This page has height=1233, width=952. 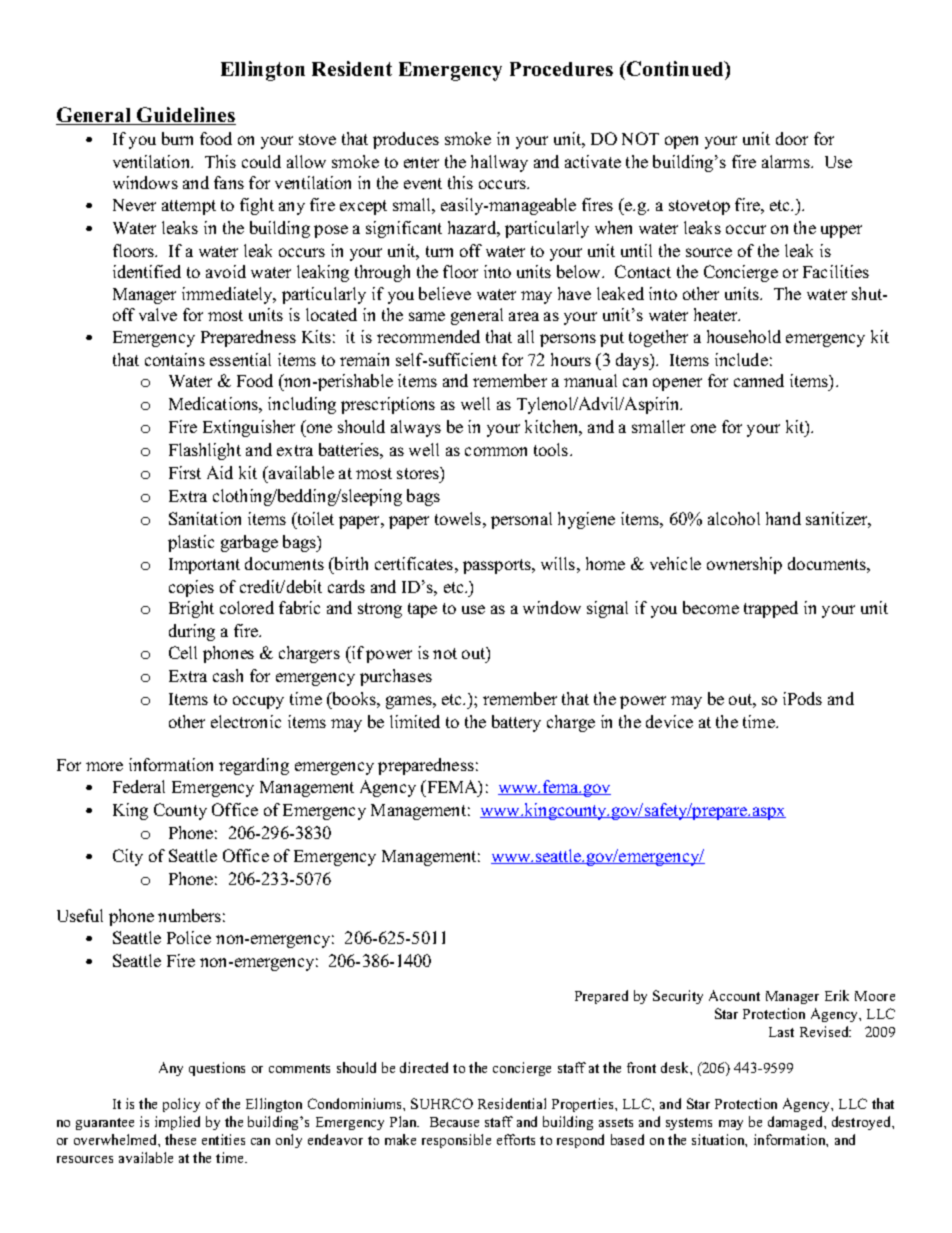 I want to click on recommended, so click(x=428, y=336).
